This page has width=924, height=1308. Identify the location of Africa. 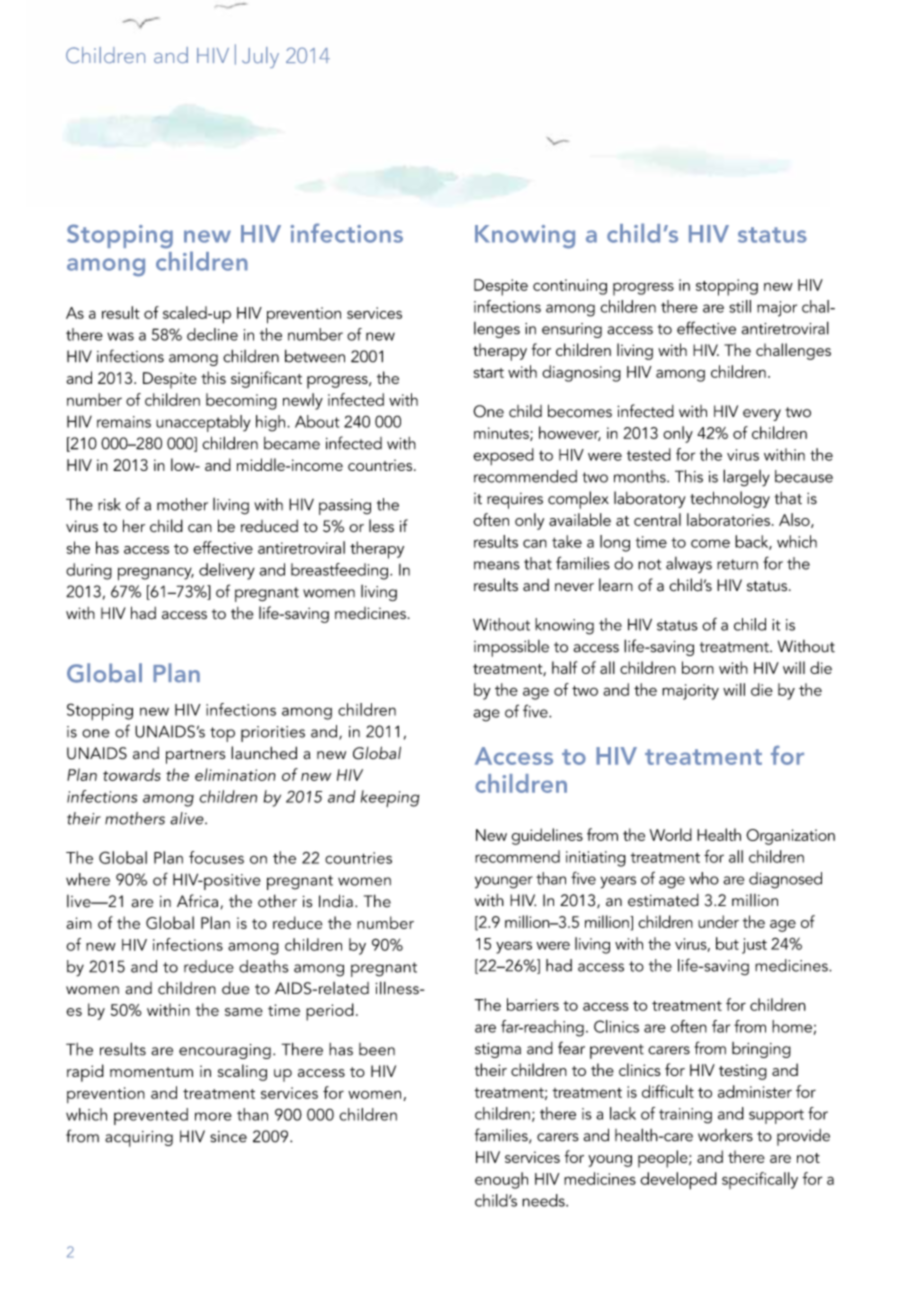
(199, 901).
